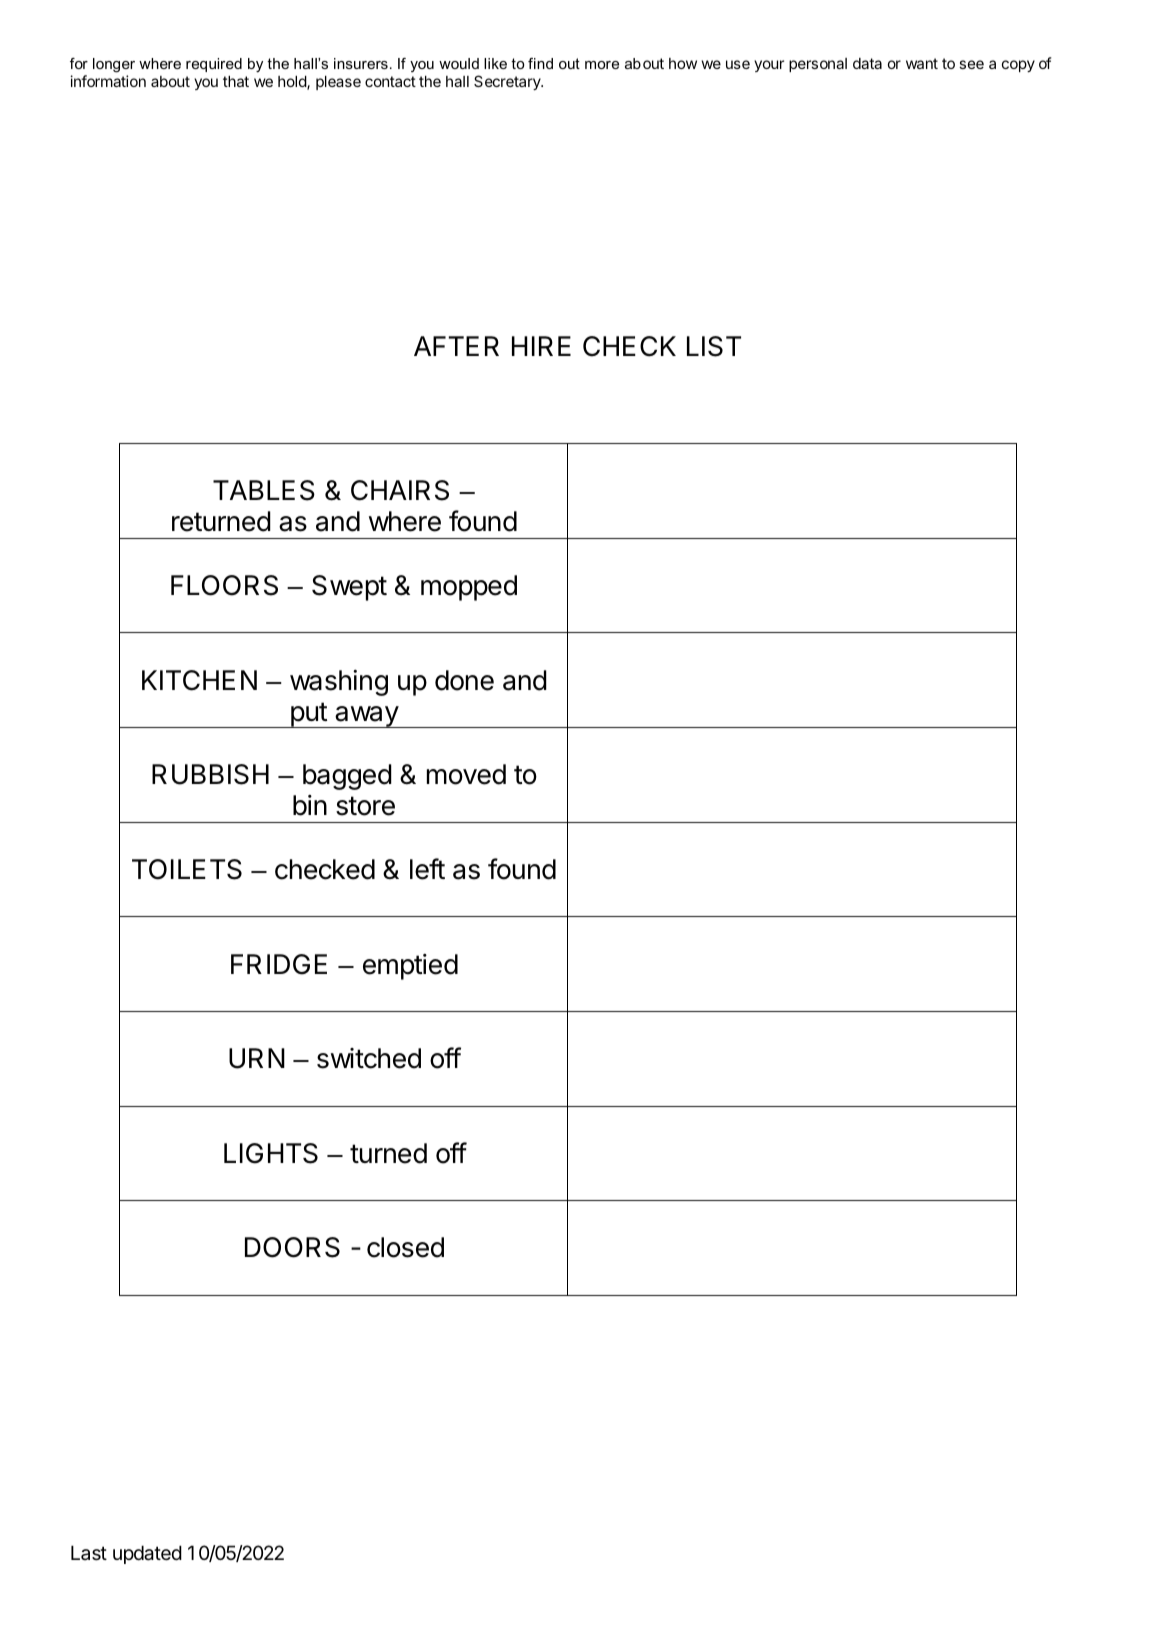 The height and width of the document is (1633, 1155). I want to click on TABLES, so click(264, 490).
